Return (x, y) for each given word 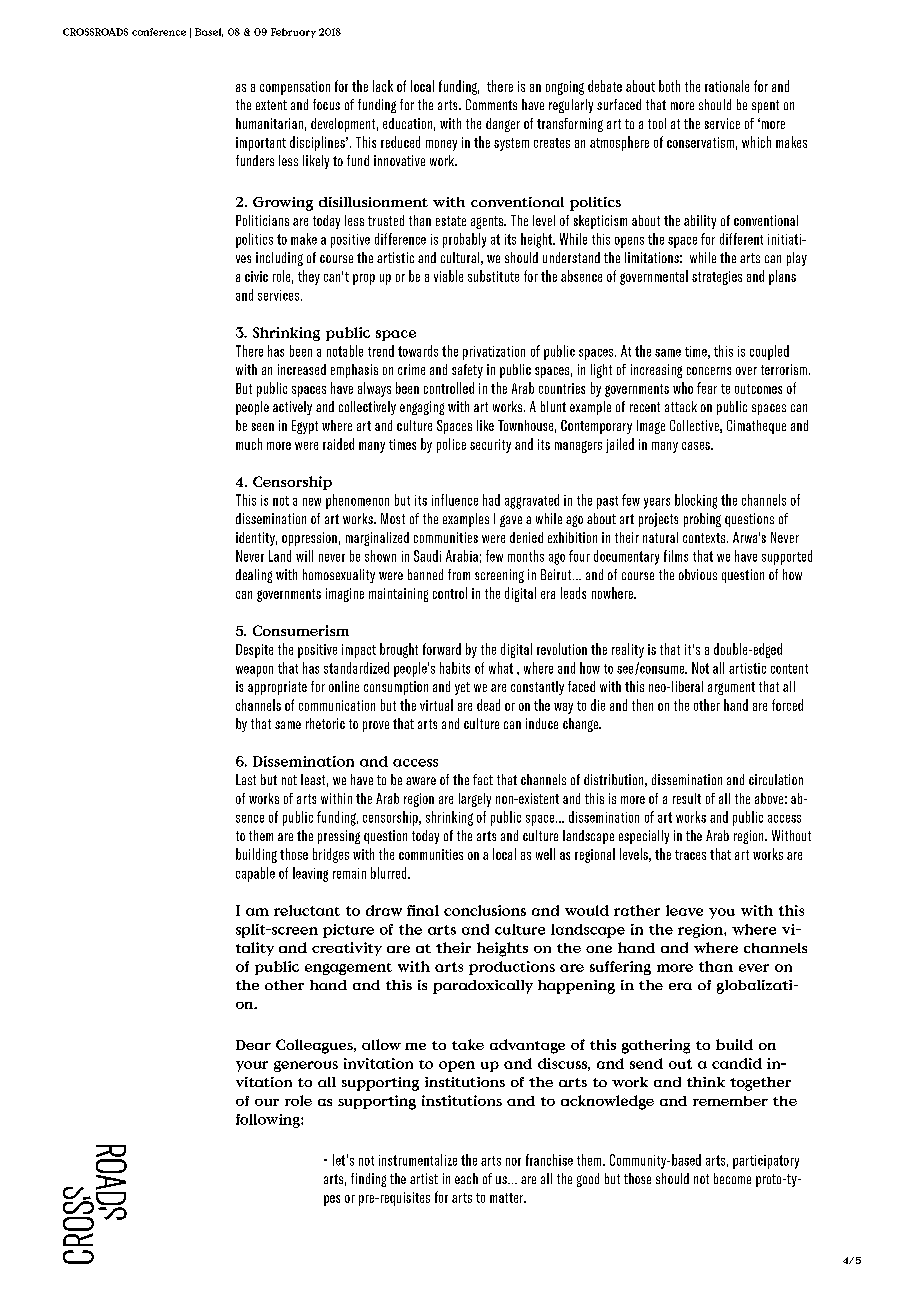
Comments (491, 104)
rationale (727, 86)
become (732, 1178)
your (252, 1066)
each (466, 1178)
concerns (709, 371)
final (423, 910)
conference (159, 32)
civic (256, 276)
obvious (698, 574)
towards (418, 351)
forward (442, 649)
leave (684, 910)
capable (255, 874)
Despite (254, 651)
